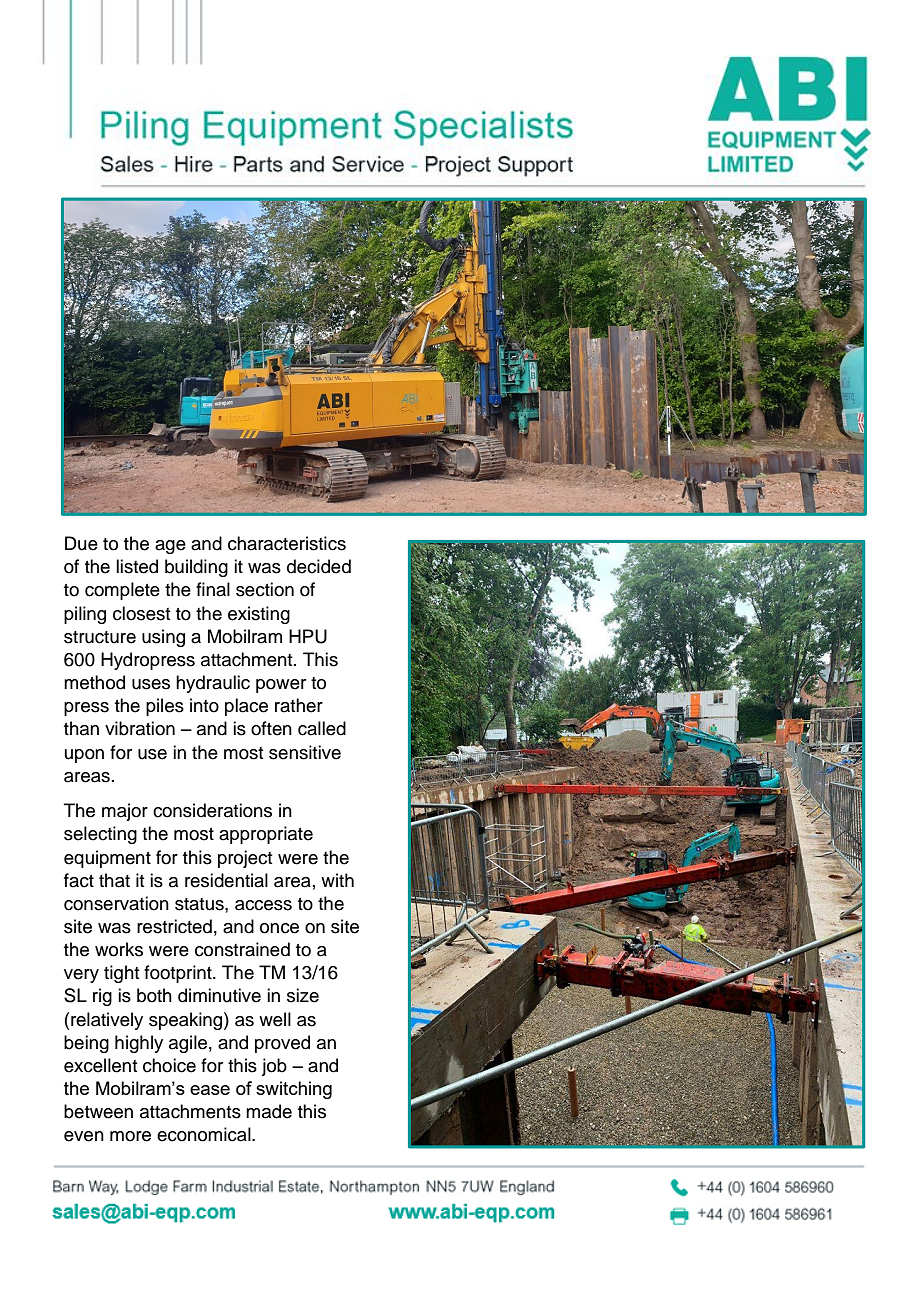  Describe the element at coordinates (205, 1134) in the screenshot. I see `economical` at that location.
